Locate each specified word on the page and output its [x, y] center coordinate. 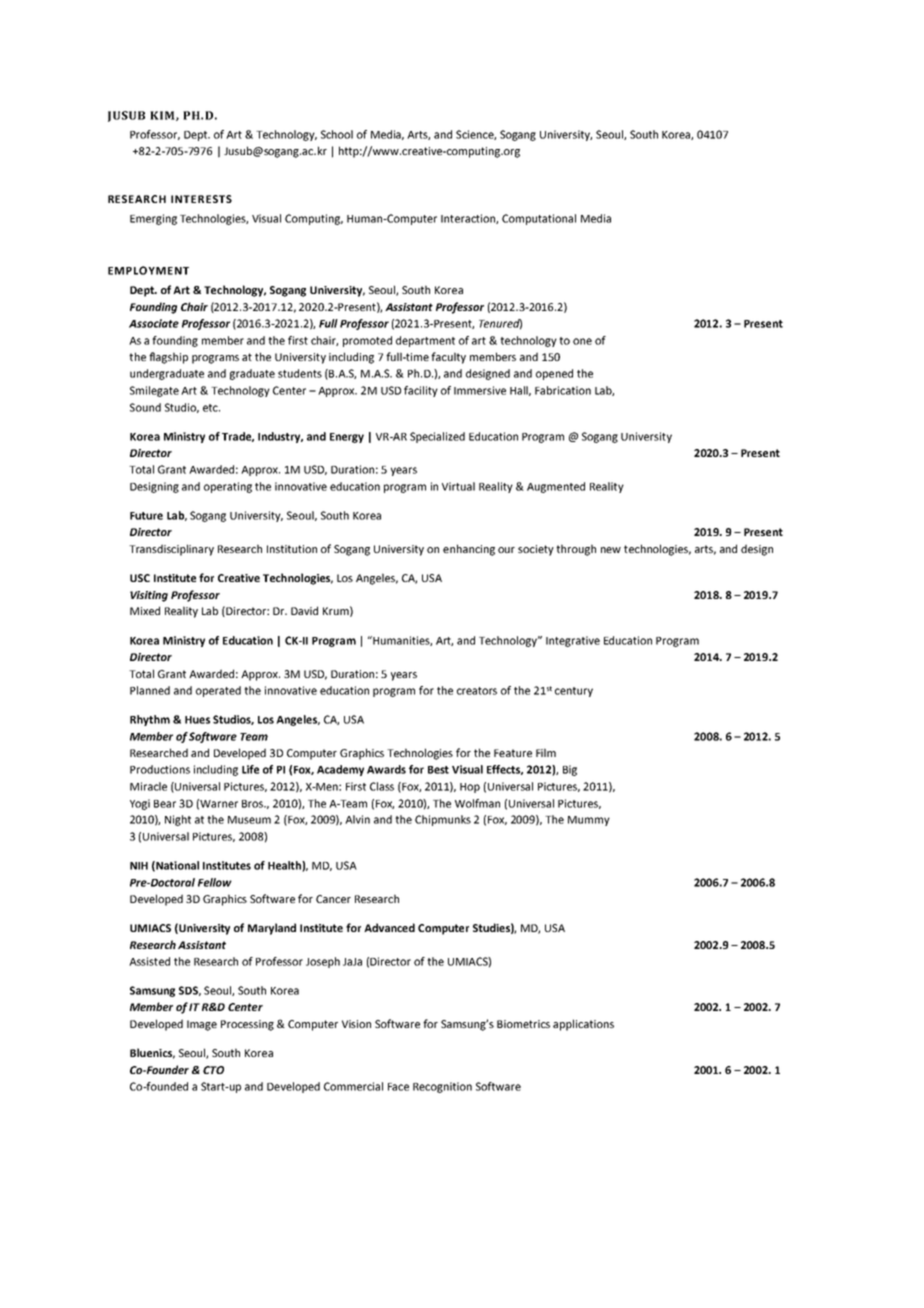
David [304, 610]
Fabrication [563, 390]
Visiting [149, 596]
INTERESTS [201, 199]
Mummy [589, 821]
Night [178, 820]
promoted [367, 341]
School [337, 134]
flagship [168, 358]
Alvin [357, 819]
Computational [539, 219]
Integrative [573, 641]
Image [202, 1025]
